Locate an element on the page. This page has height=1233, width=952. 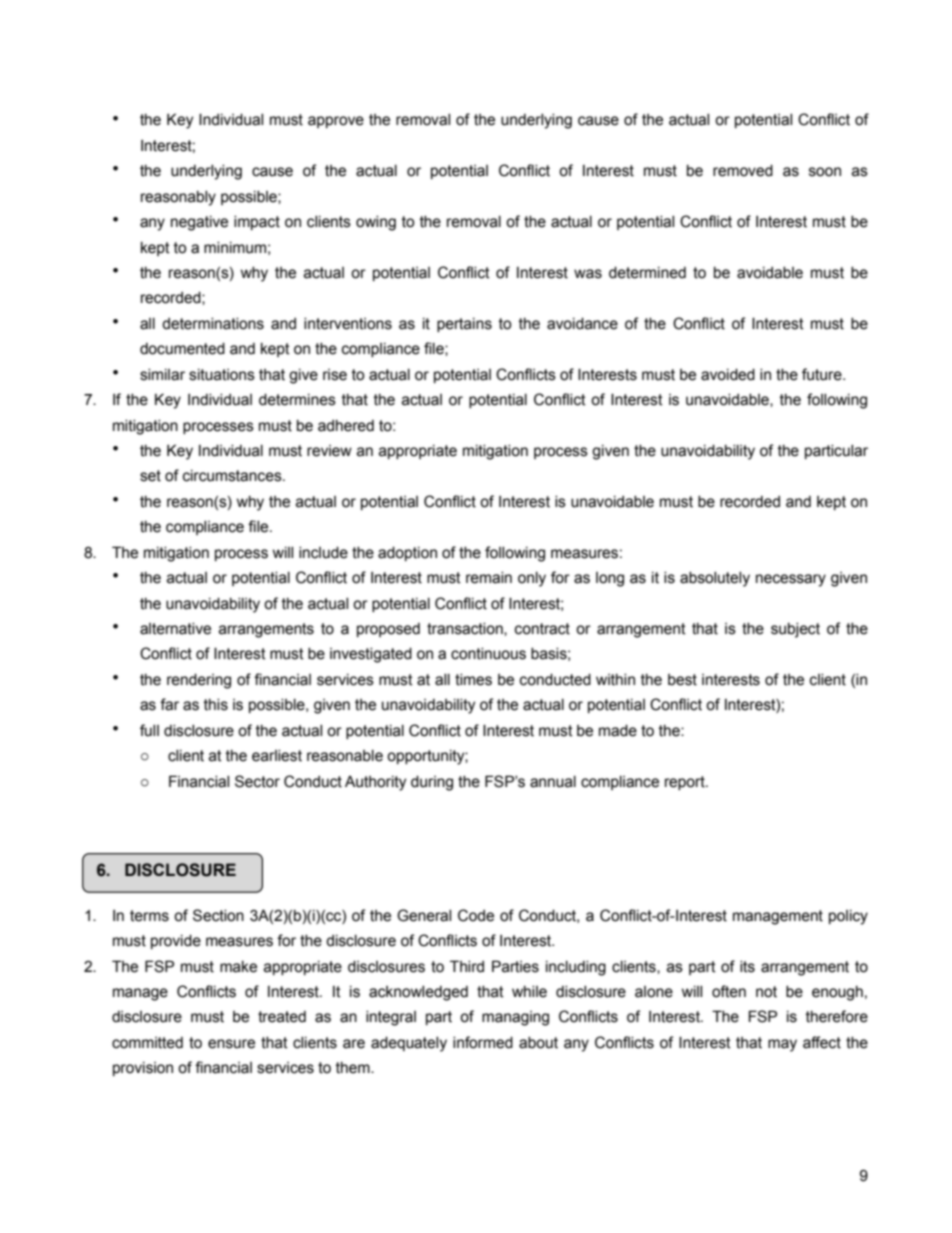
avoided is located at coordinates (728, 375).
